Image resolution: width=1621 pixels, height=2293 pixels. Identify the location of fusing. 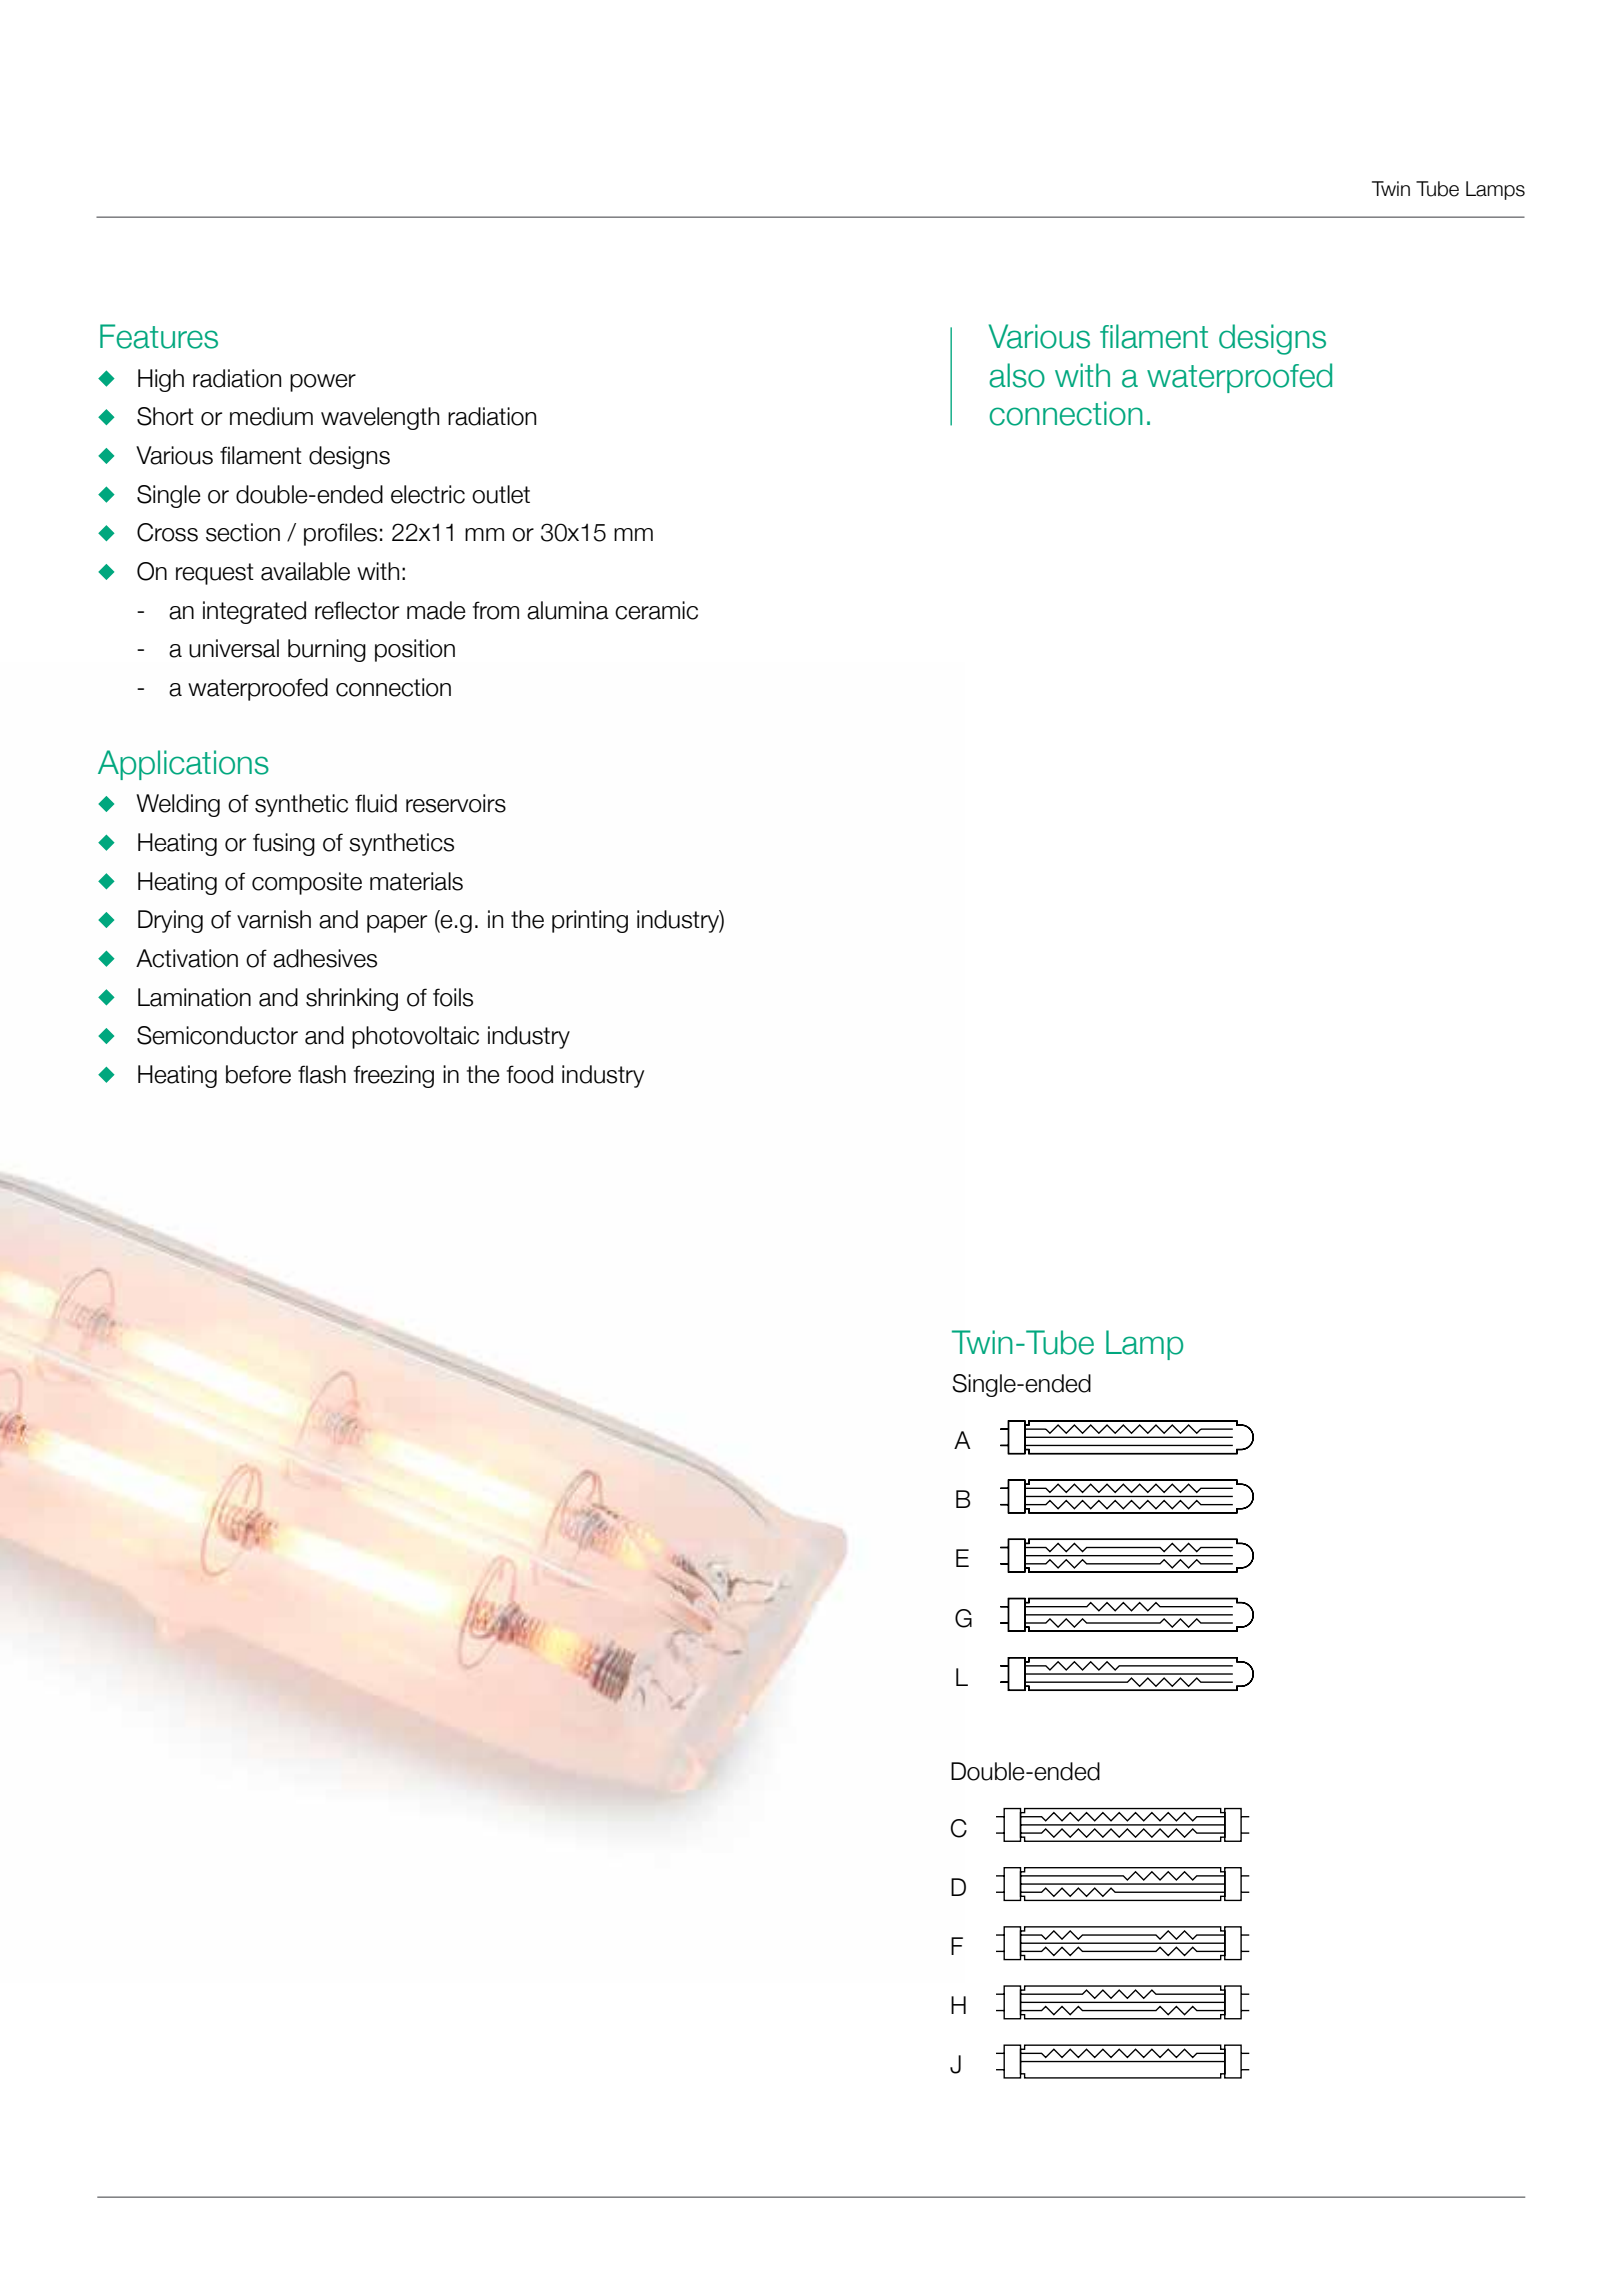
(284, 844).
